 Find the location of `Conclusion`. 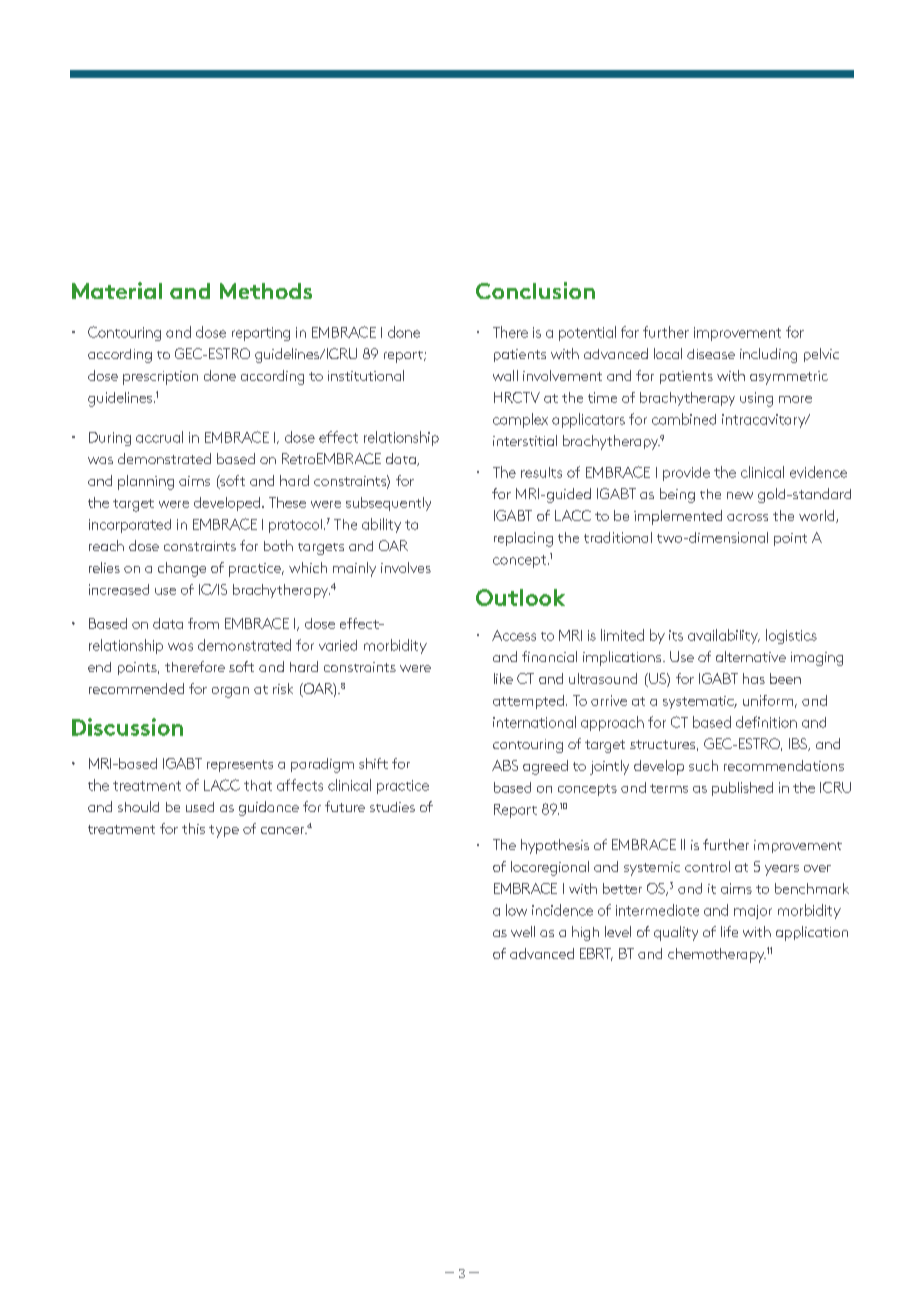

Conclusion is located at coordinates (535, 290).
